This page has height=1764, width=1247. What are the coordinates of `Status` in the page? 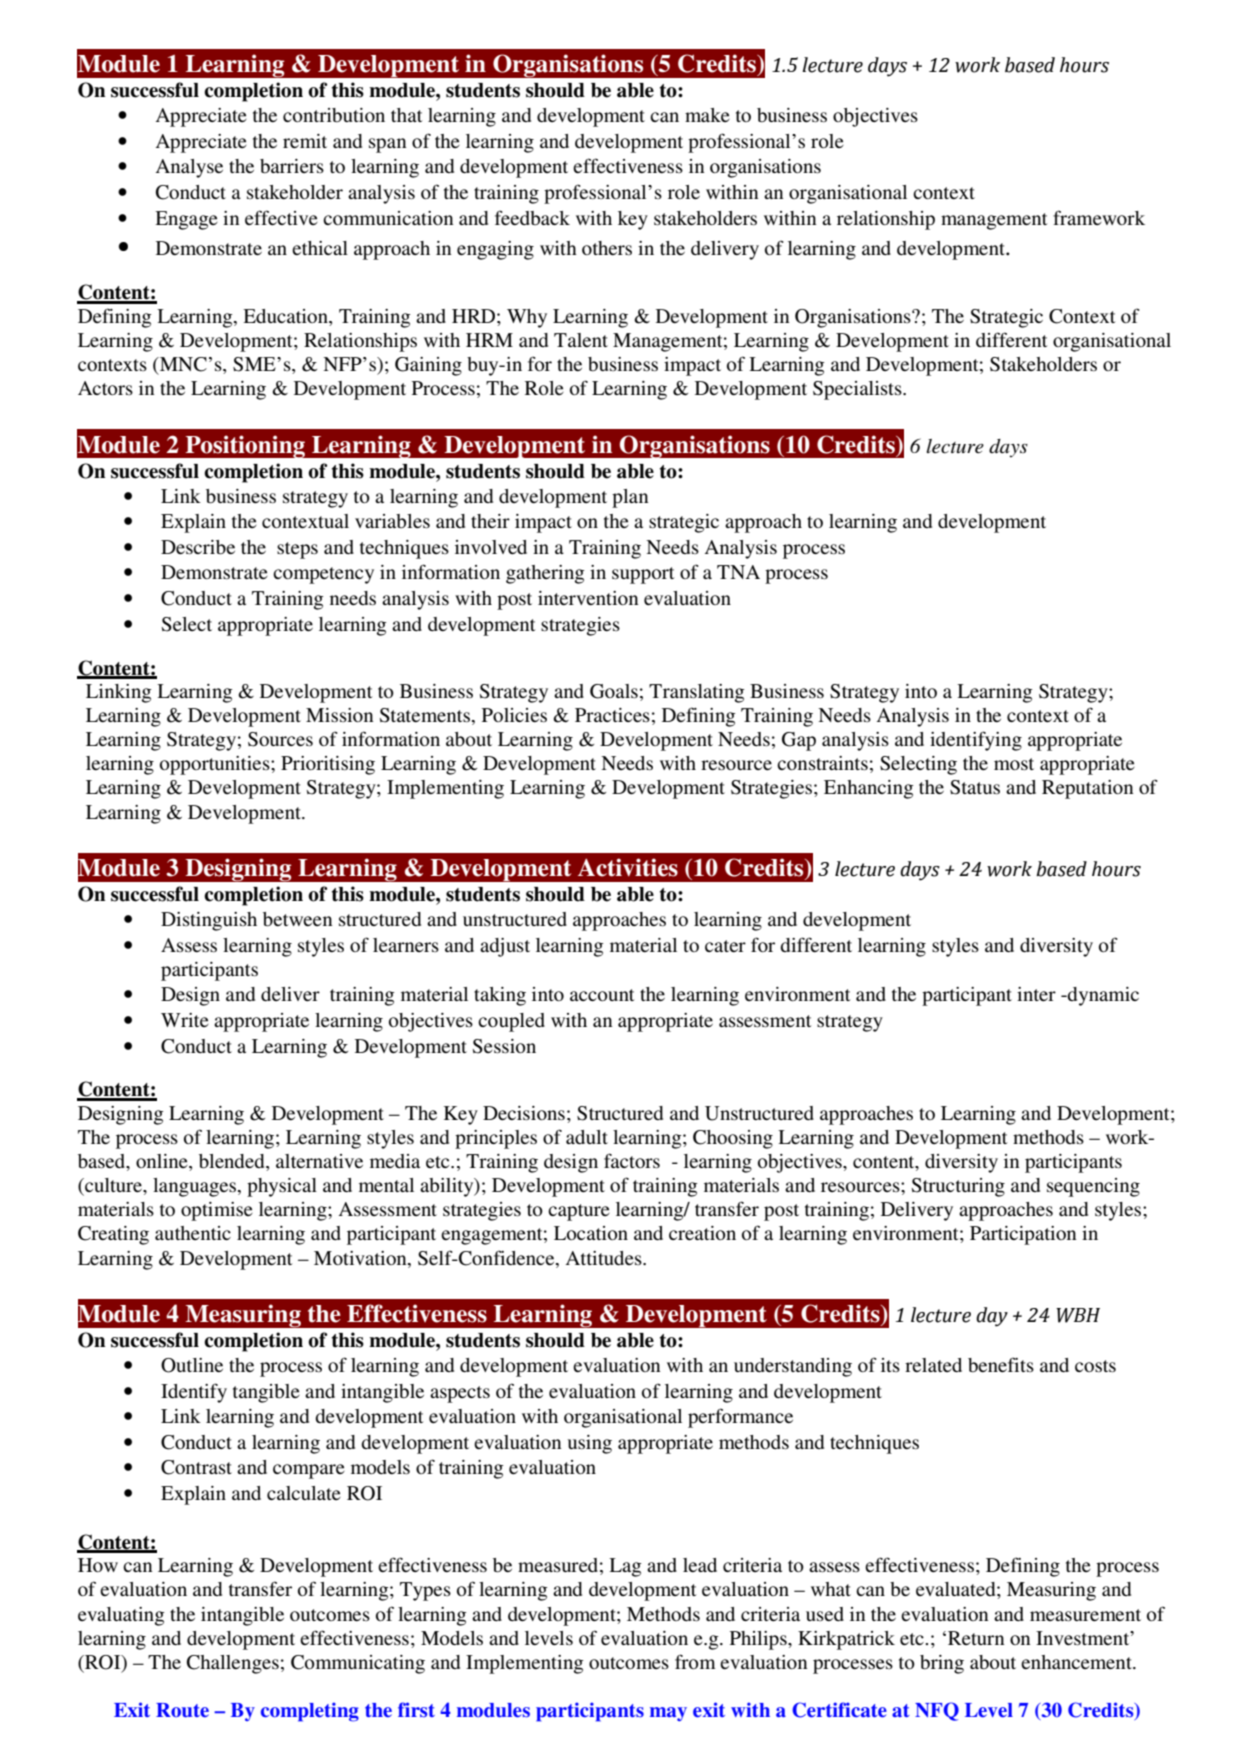 It's located at (975, 787).
